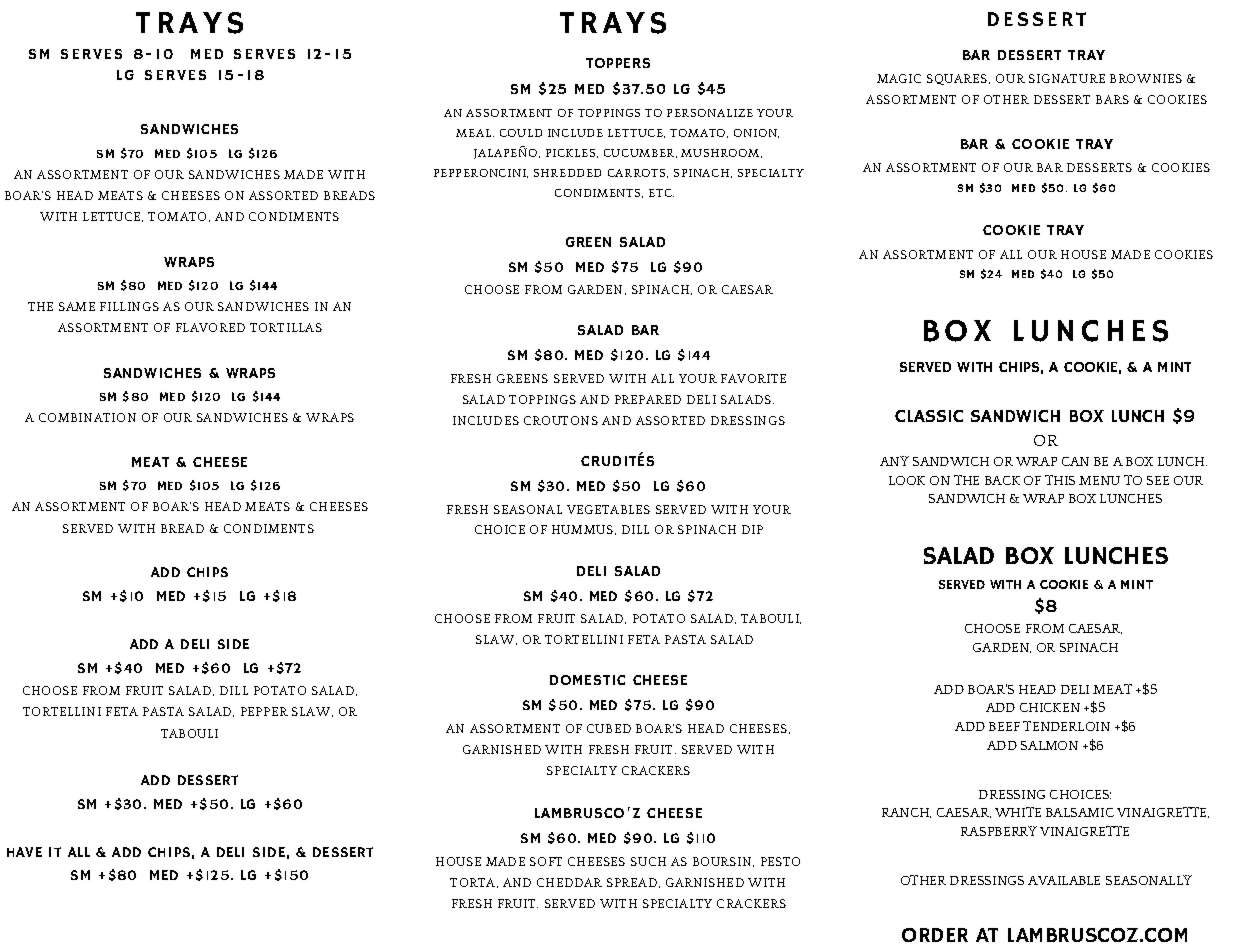 The height and width of the document is (952, 1233). What do you see at coordinates (618, 63) in the document?
I see `TOPPERS` at bounding box center [618, 63].
